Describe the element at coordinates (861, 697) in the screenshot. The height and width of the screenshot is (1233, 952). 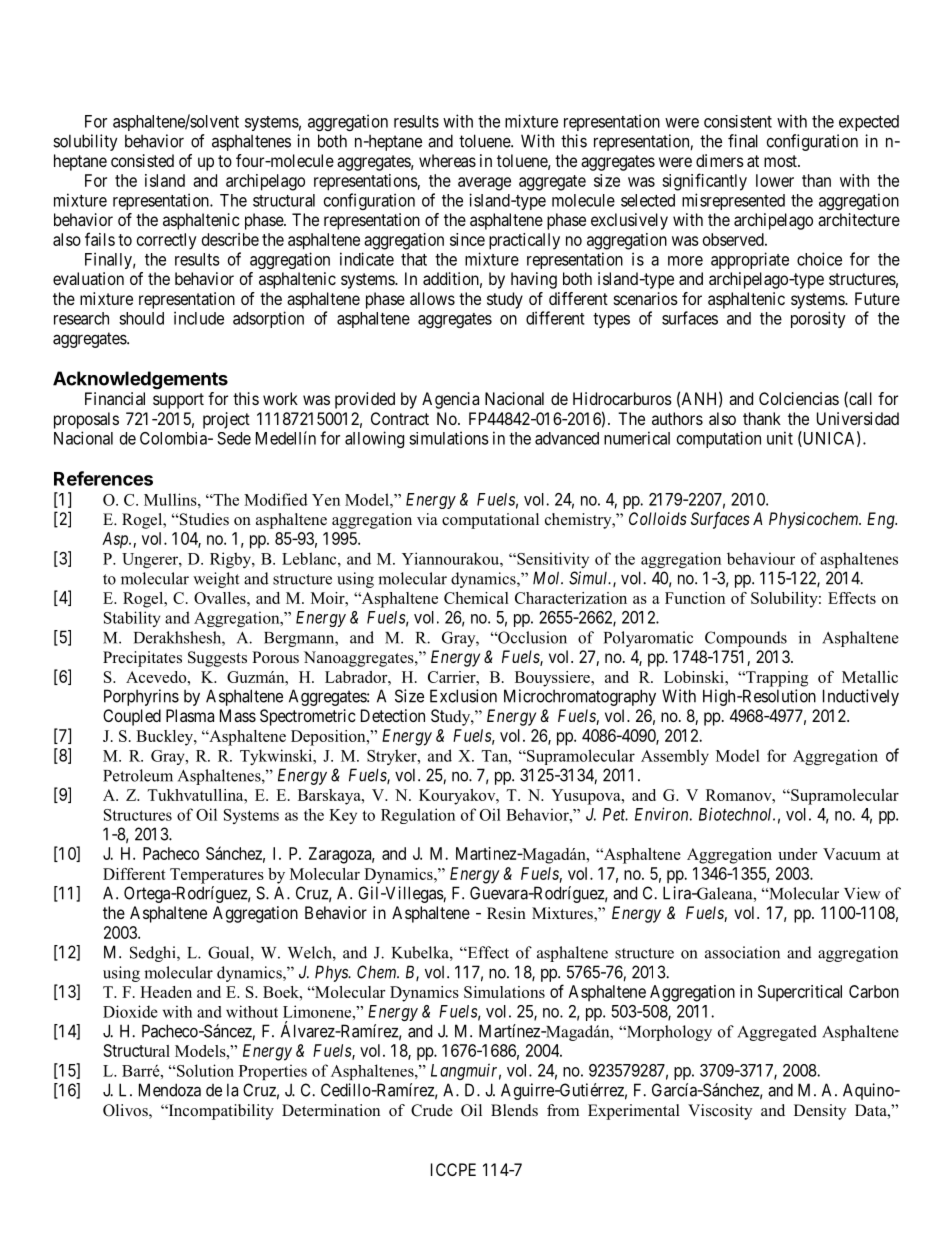
I see `Inductively` at that location.
